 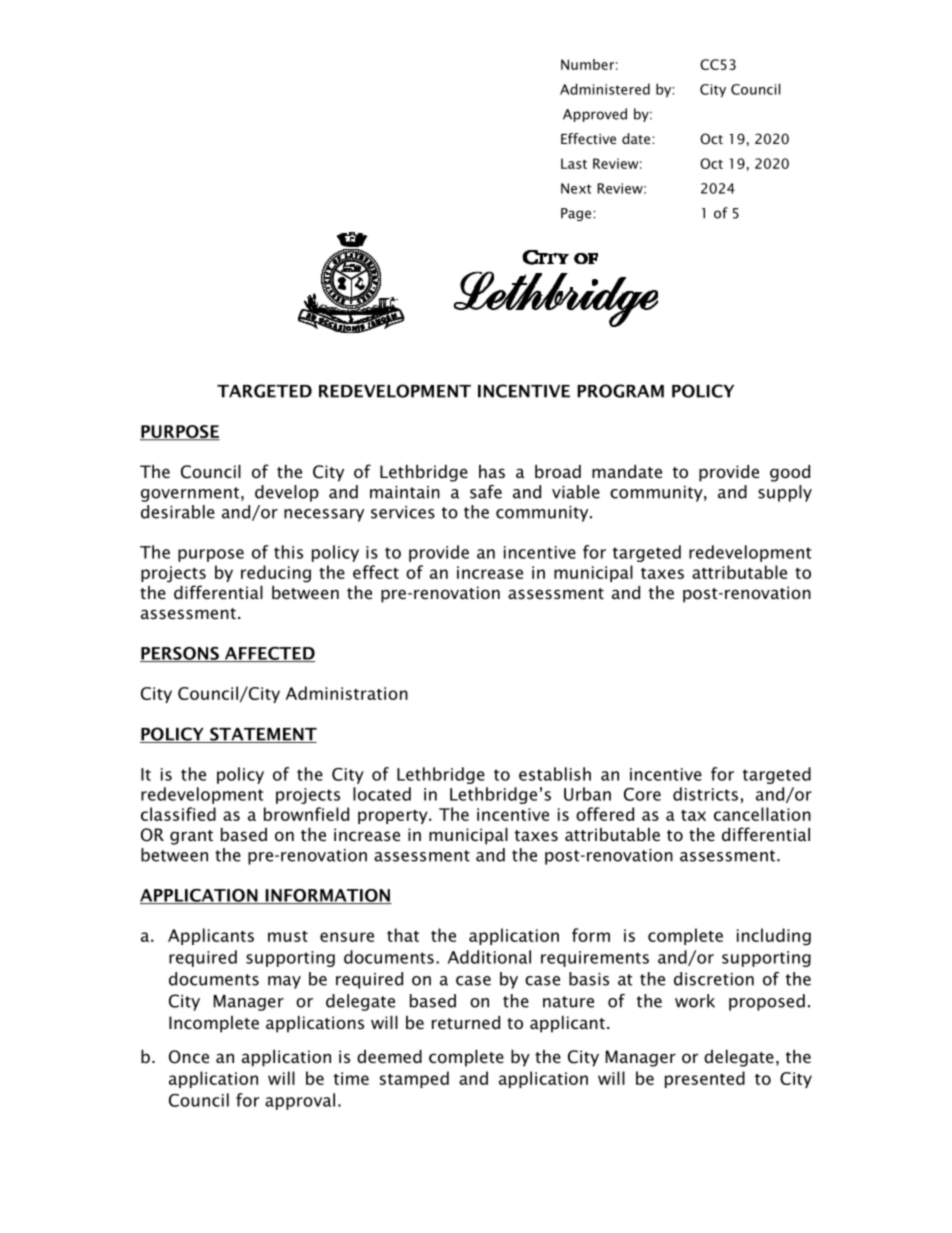 What do you see at coordinates (492, 471) in the page?
I see `has` at bounding box center [492, 471].
